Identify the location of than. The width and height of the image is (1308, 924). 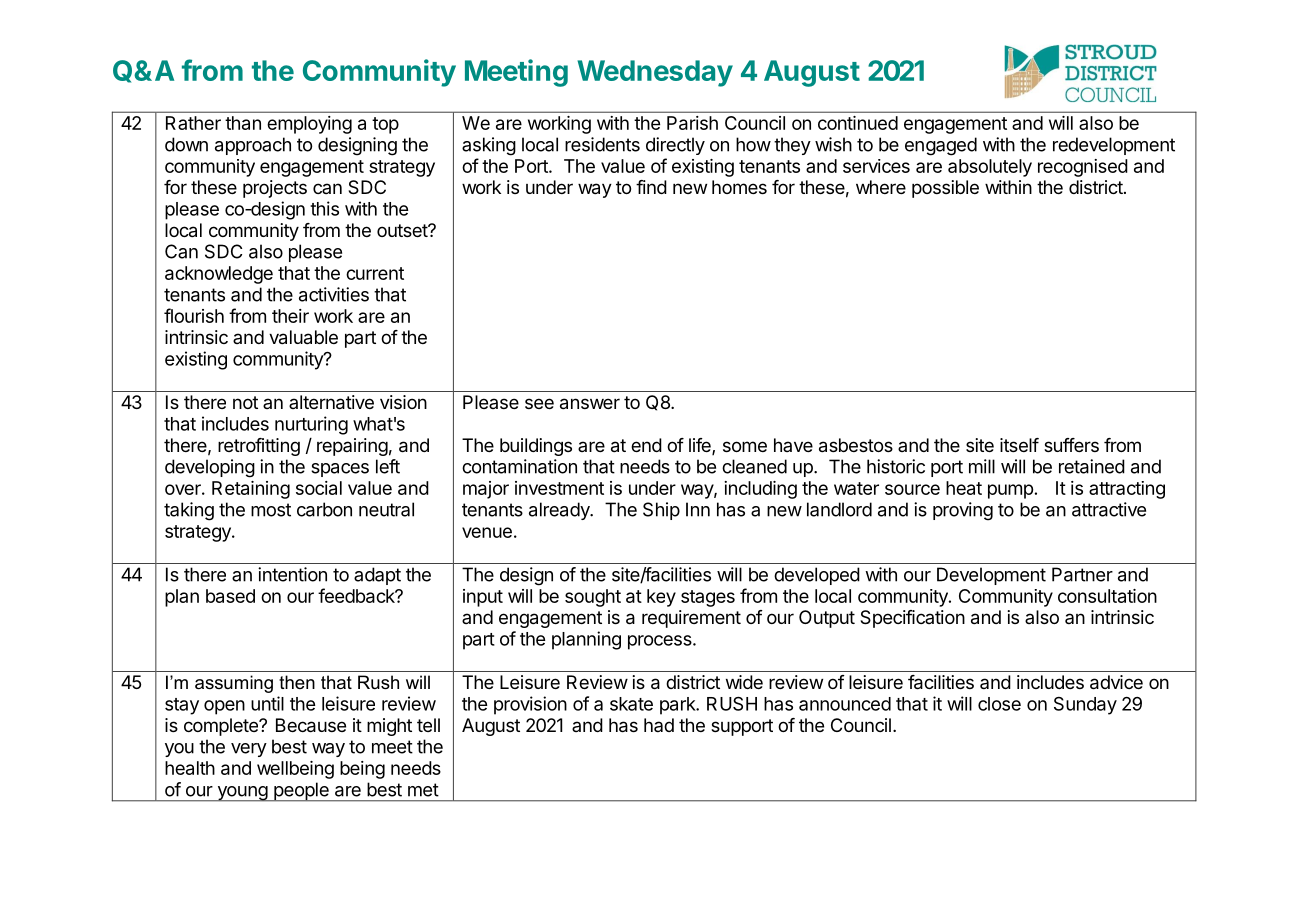
(243, 123).
